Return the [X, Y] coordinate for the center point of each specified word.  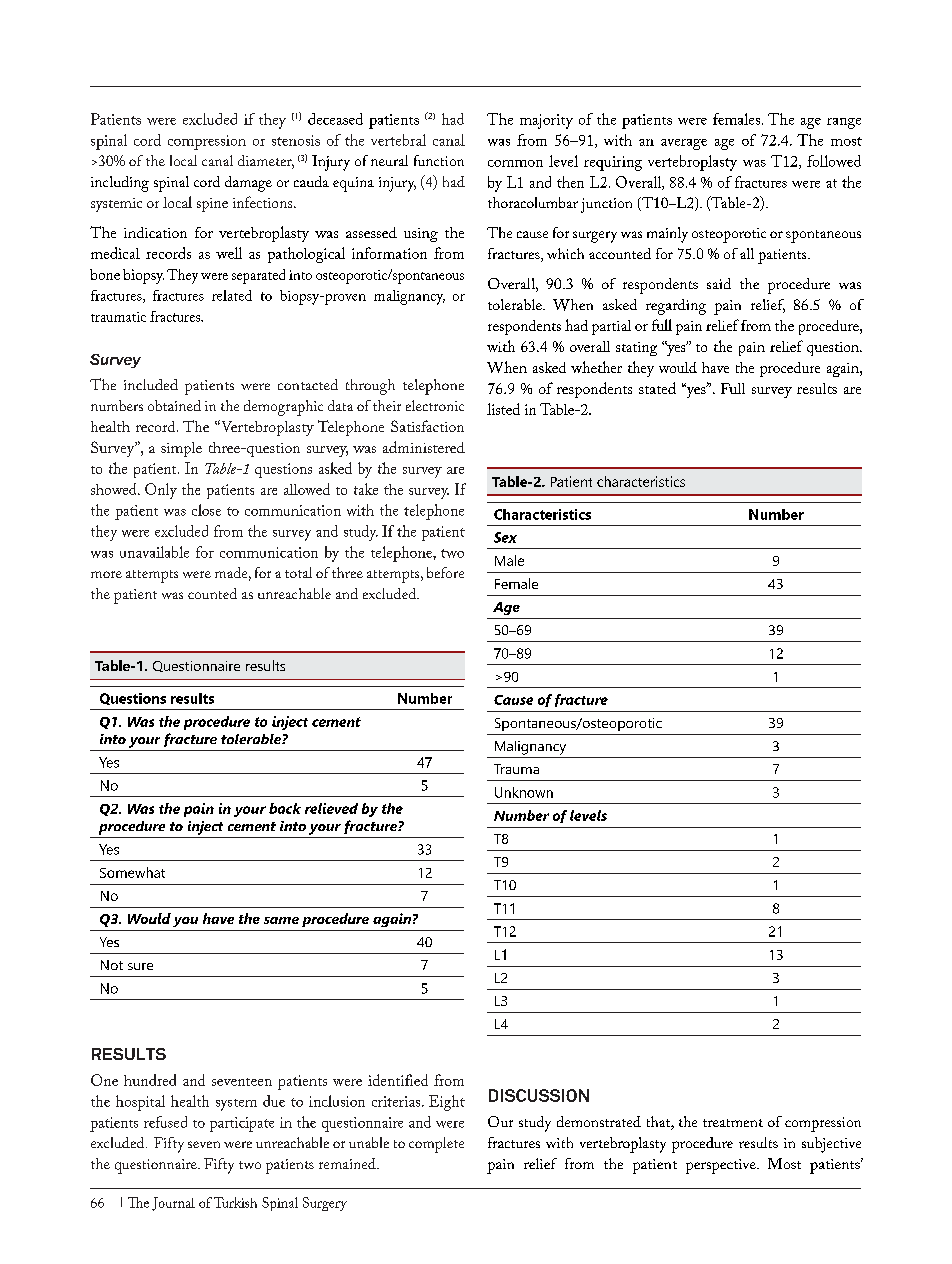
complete [436, 1145]
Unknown [524, 792]
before [445, 572]
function [439, 160]
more [106, 574]
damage [248, 184]
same [281, 920]
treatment [733, 1123]
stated [657, 388]
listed [503, 409]
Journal [173, 1204]
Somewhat [132, 872]
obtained [174, 405]
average [684, 144]
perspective [722, 1166]
